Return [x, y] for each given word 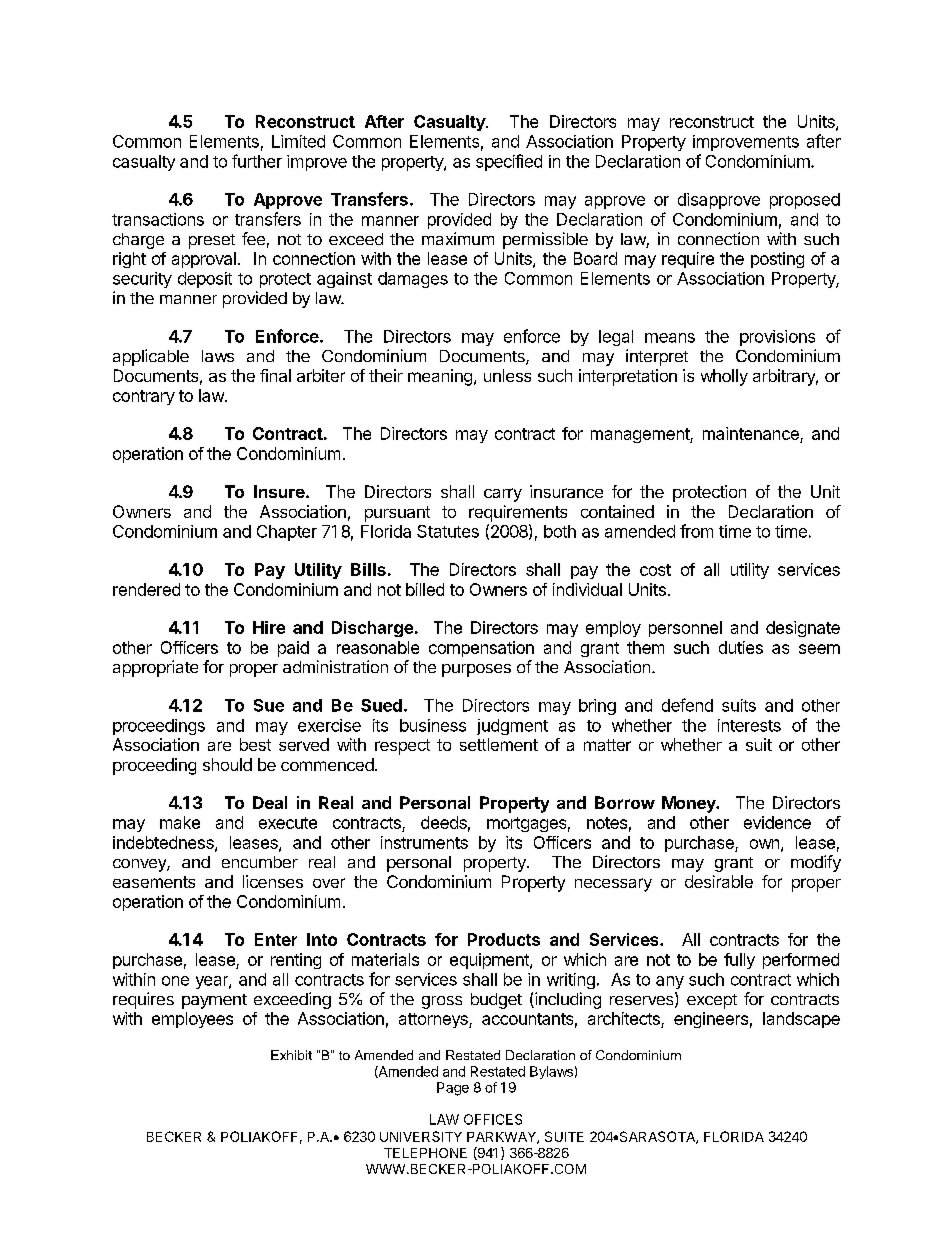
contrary [144, 397]
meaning [440, 377]
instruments [424, 842]
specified [509, 162]
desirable [719, 881]
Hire [269, 627]
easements [154, 882]
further [257, 161]
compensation [481, 649]
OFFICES [493, 1119]
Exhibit [291, 1055]
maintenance [752, 435]
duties [741, 647]
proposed [805, 201]
